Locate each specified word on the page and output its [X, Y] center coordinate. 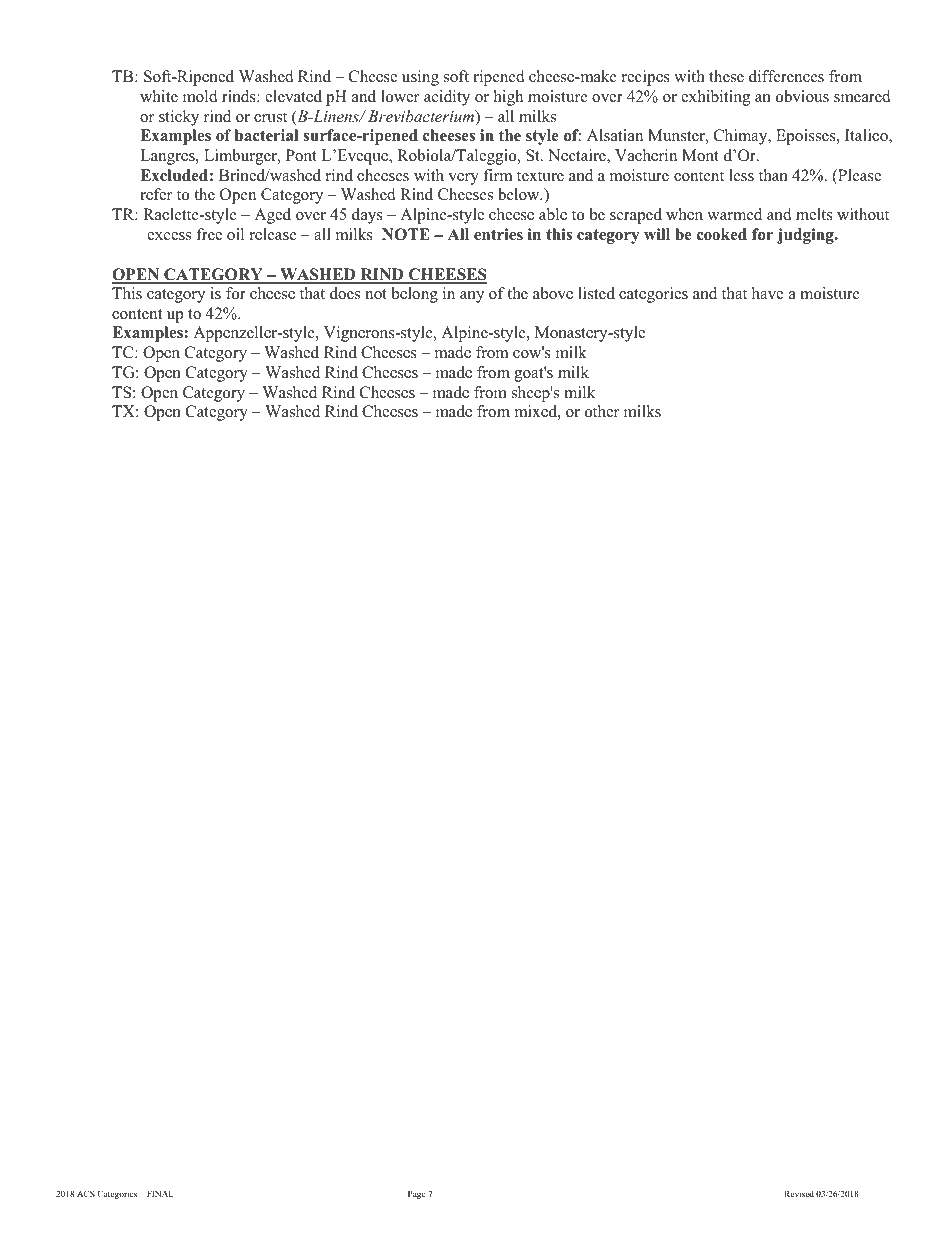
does [345, 293]
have [767, 293]
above [553, 293]
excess [169, 236]
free [209, 234]
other [602, 411]
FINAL [160, 1194]
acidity [447, 98]
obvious [802, 96]
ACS [86, 1193]
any [472, 297]
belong [415, 295]
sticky [179, 118]
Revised [799, 1193]
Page [416, 1195]
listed [596, 293]
